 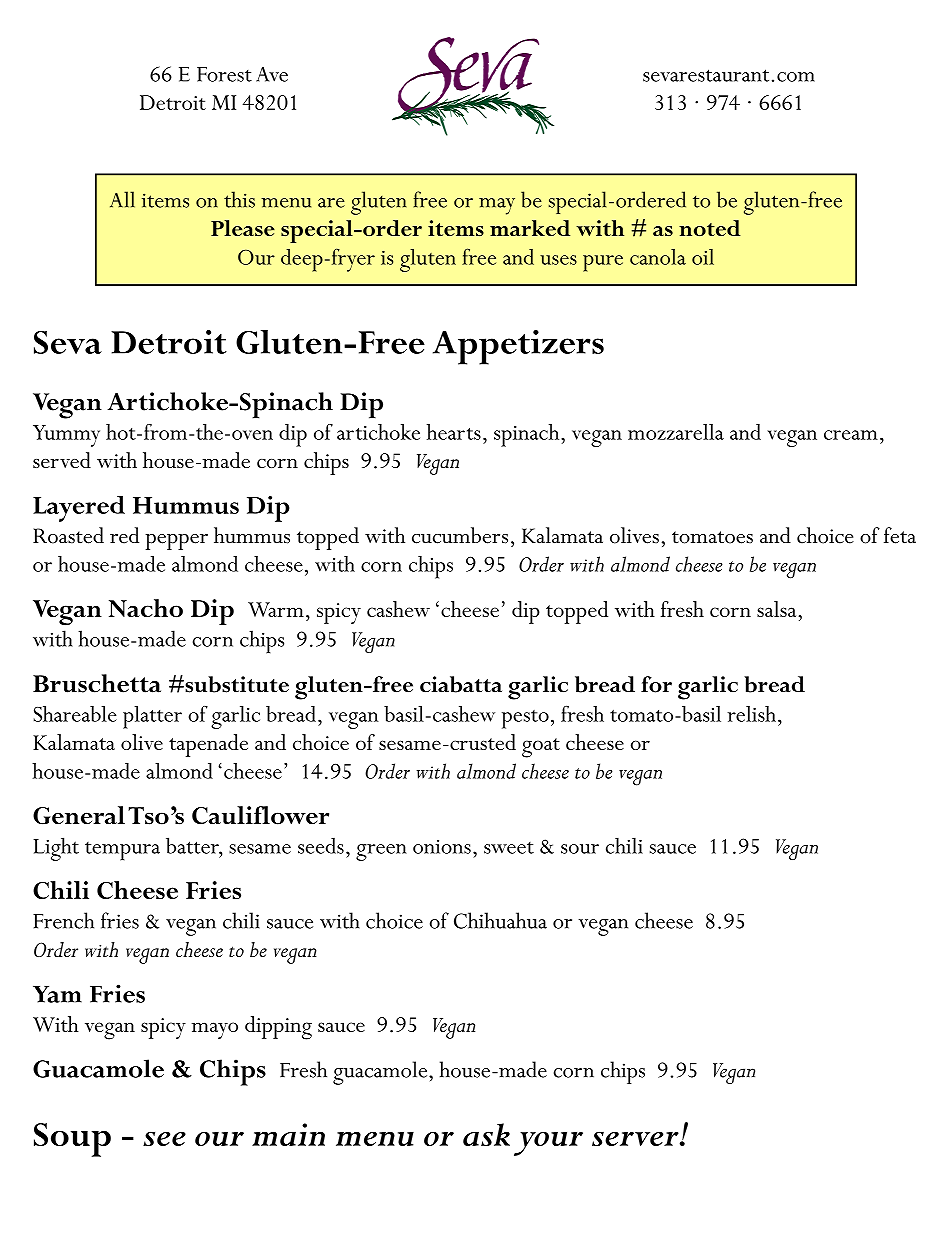 What do you see at coordinates (530, 228) in the image?
I see `marked` at bounding box center [530, 228].
